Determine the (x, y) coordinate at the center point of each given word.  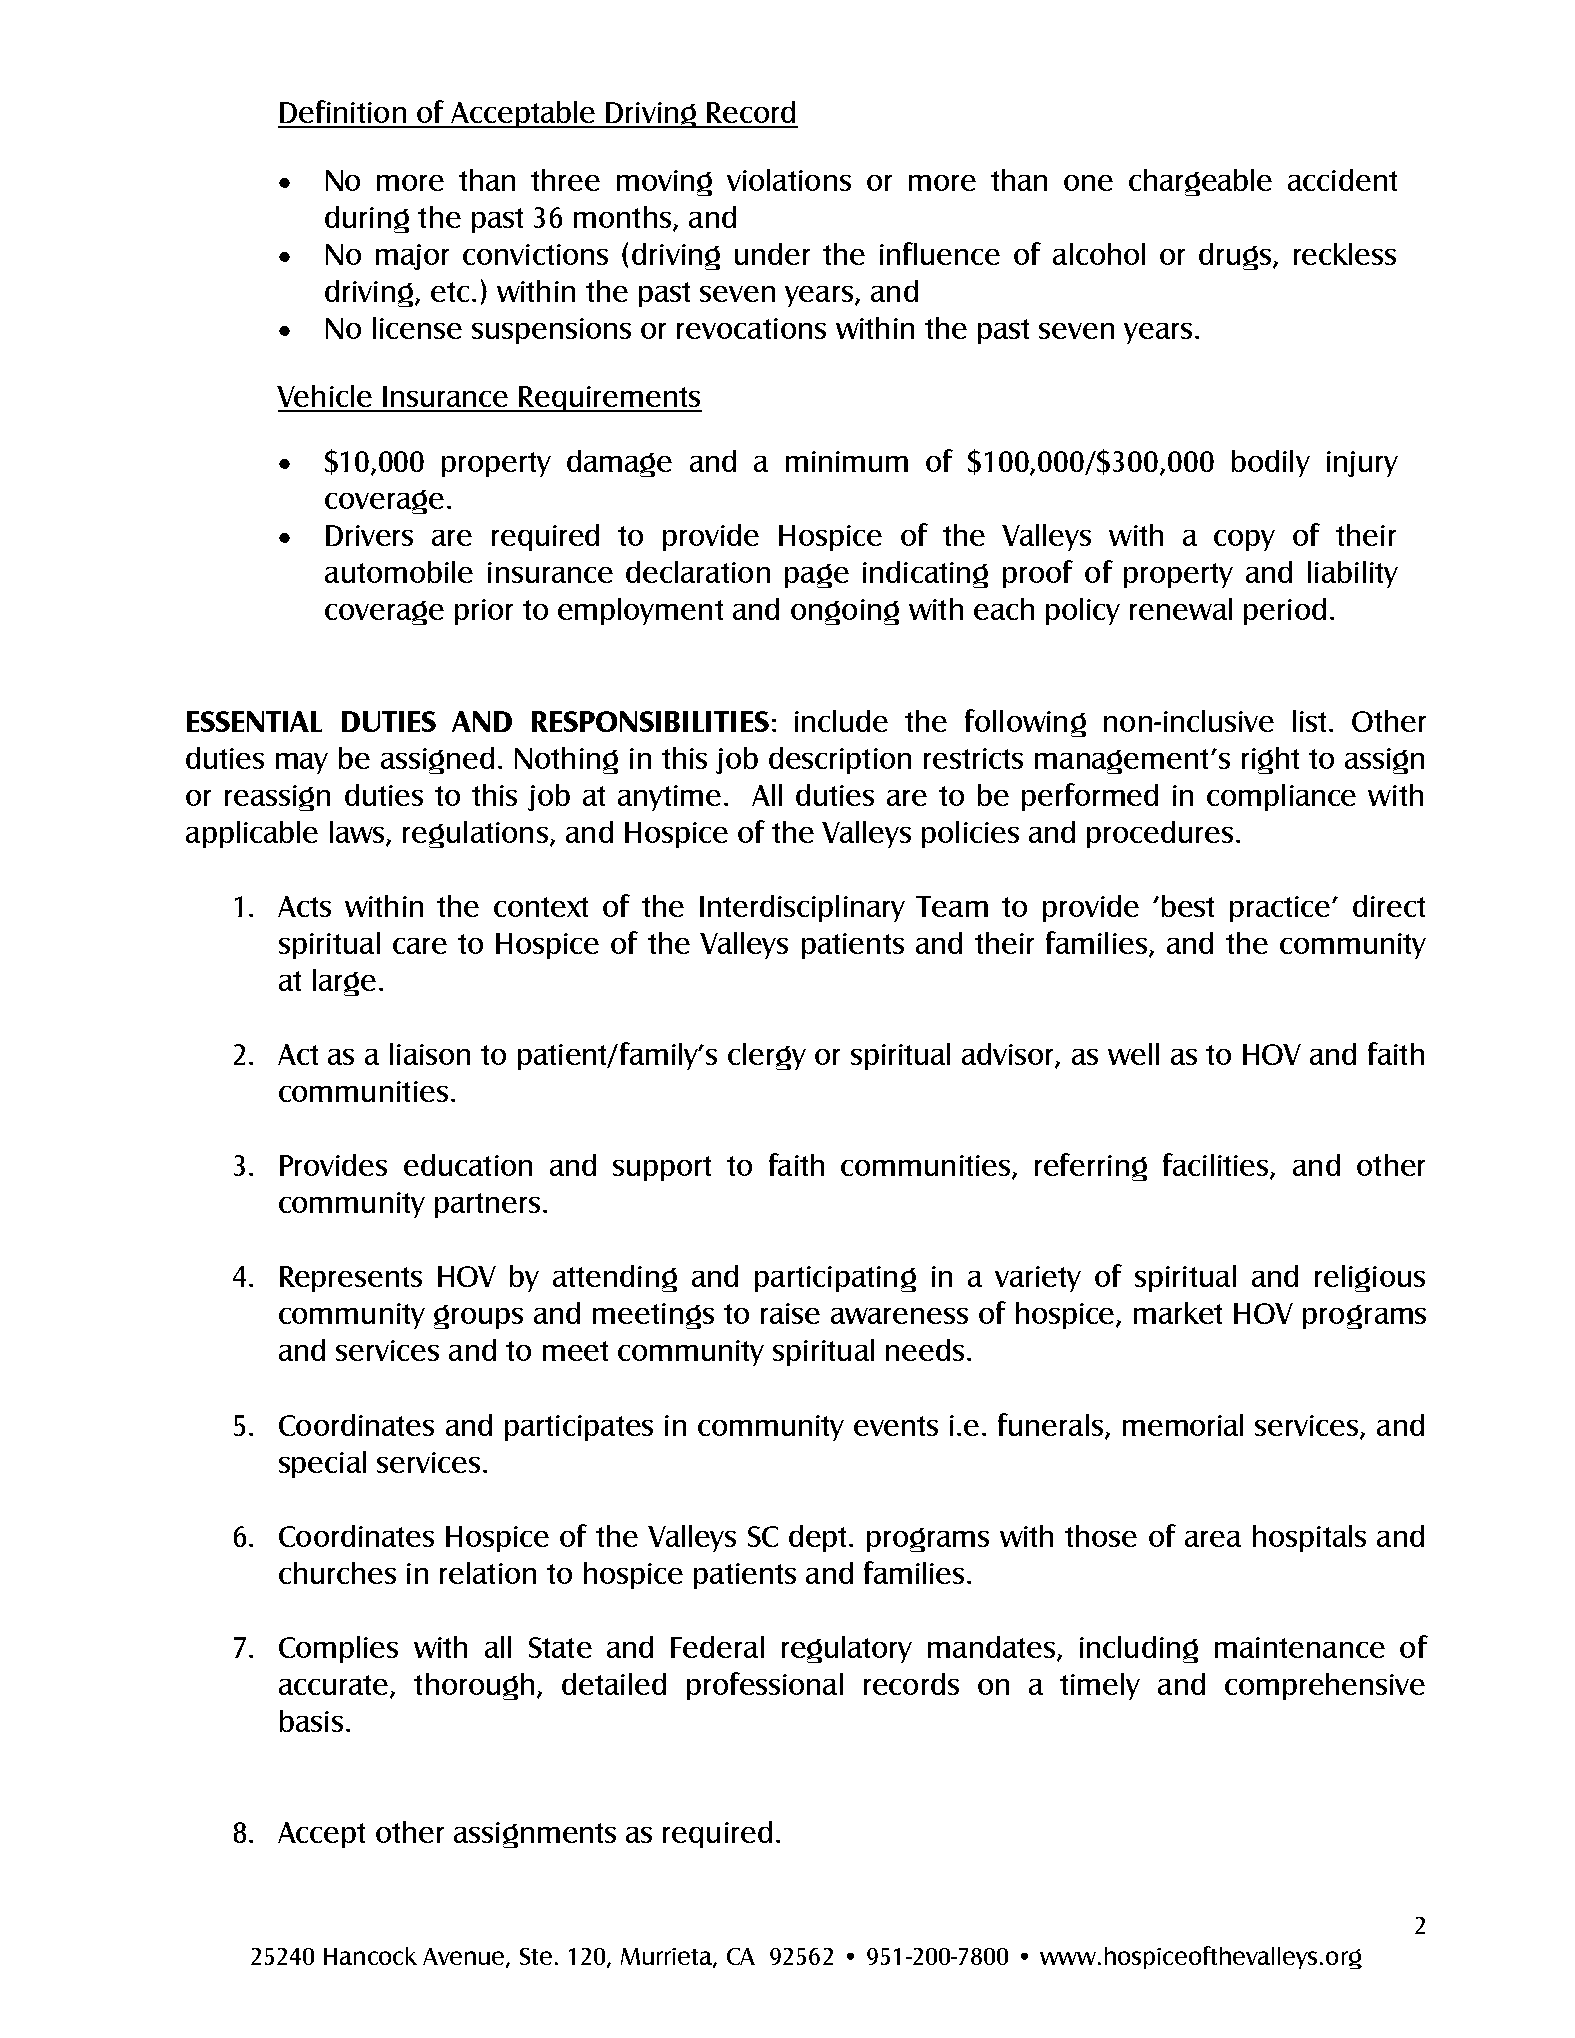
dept (819, 1538)
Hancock (370, 1956)
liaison (430, 1054)
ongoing (845, 612)
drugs (1236, 256)
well (1133, 1054)
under (772, 254)
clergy (767, 1056)
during (367, 219)
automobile (399, 572)
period (1285, 611)
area (1213, 1539)
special (322, 1464)
